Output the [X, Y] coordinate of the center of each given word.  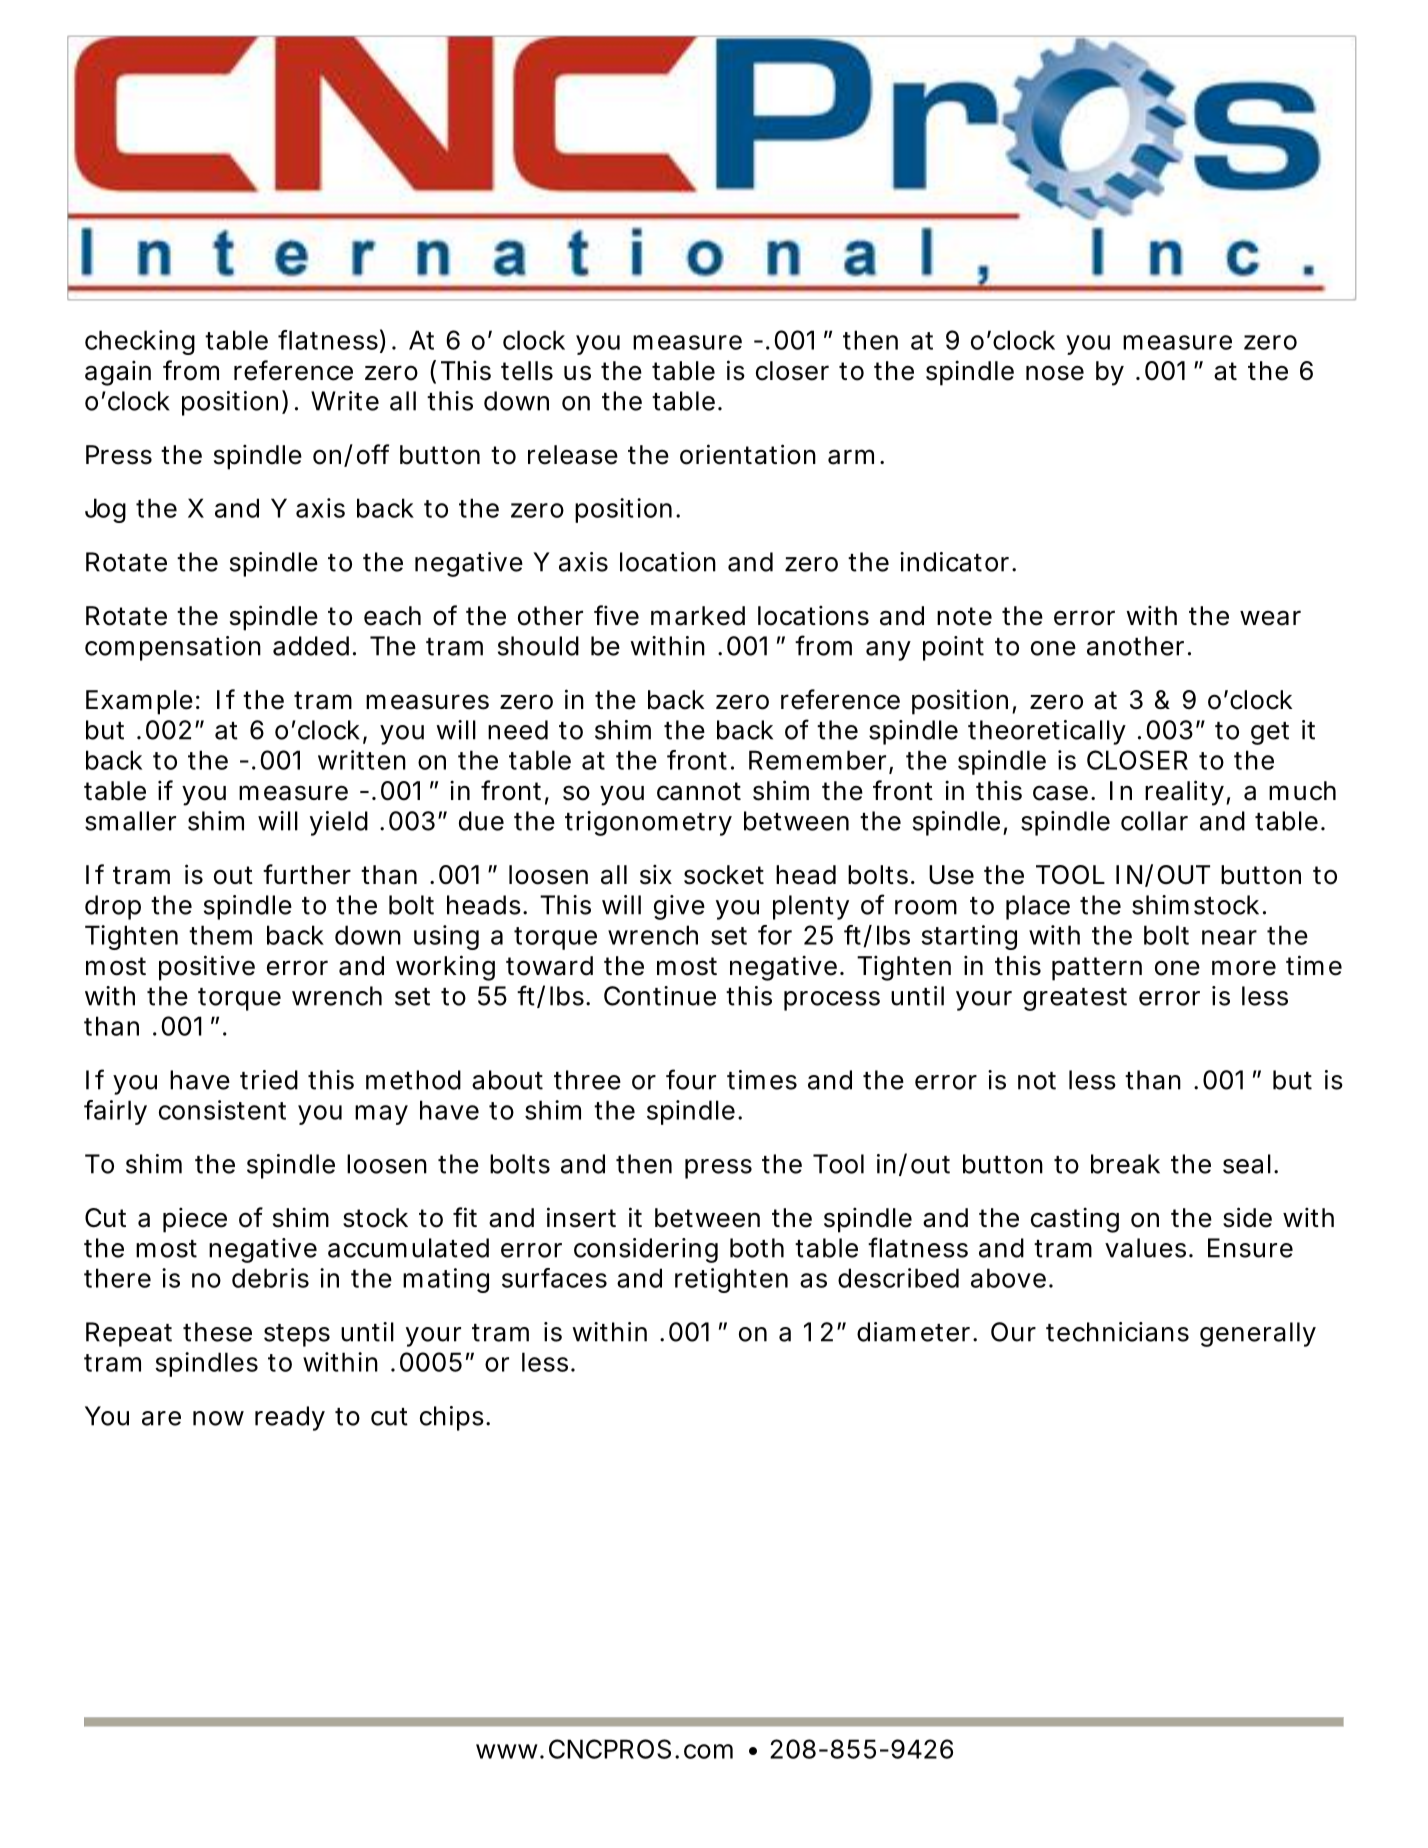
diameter [915, 1332]
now [218, 1418]
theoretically [1047, 732]
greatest [1075, 999]
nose [1055, 373]
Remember [819, 761]
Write [345, 401]
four [691, 1079]
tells [527, 371]
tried [269, 1080]
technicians [1117, 1332]
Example [139, 702]
